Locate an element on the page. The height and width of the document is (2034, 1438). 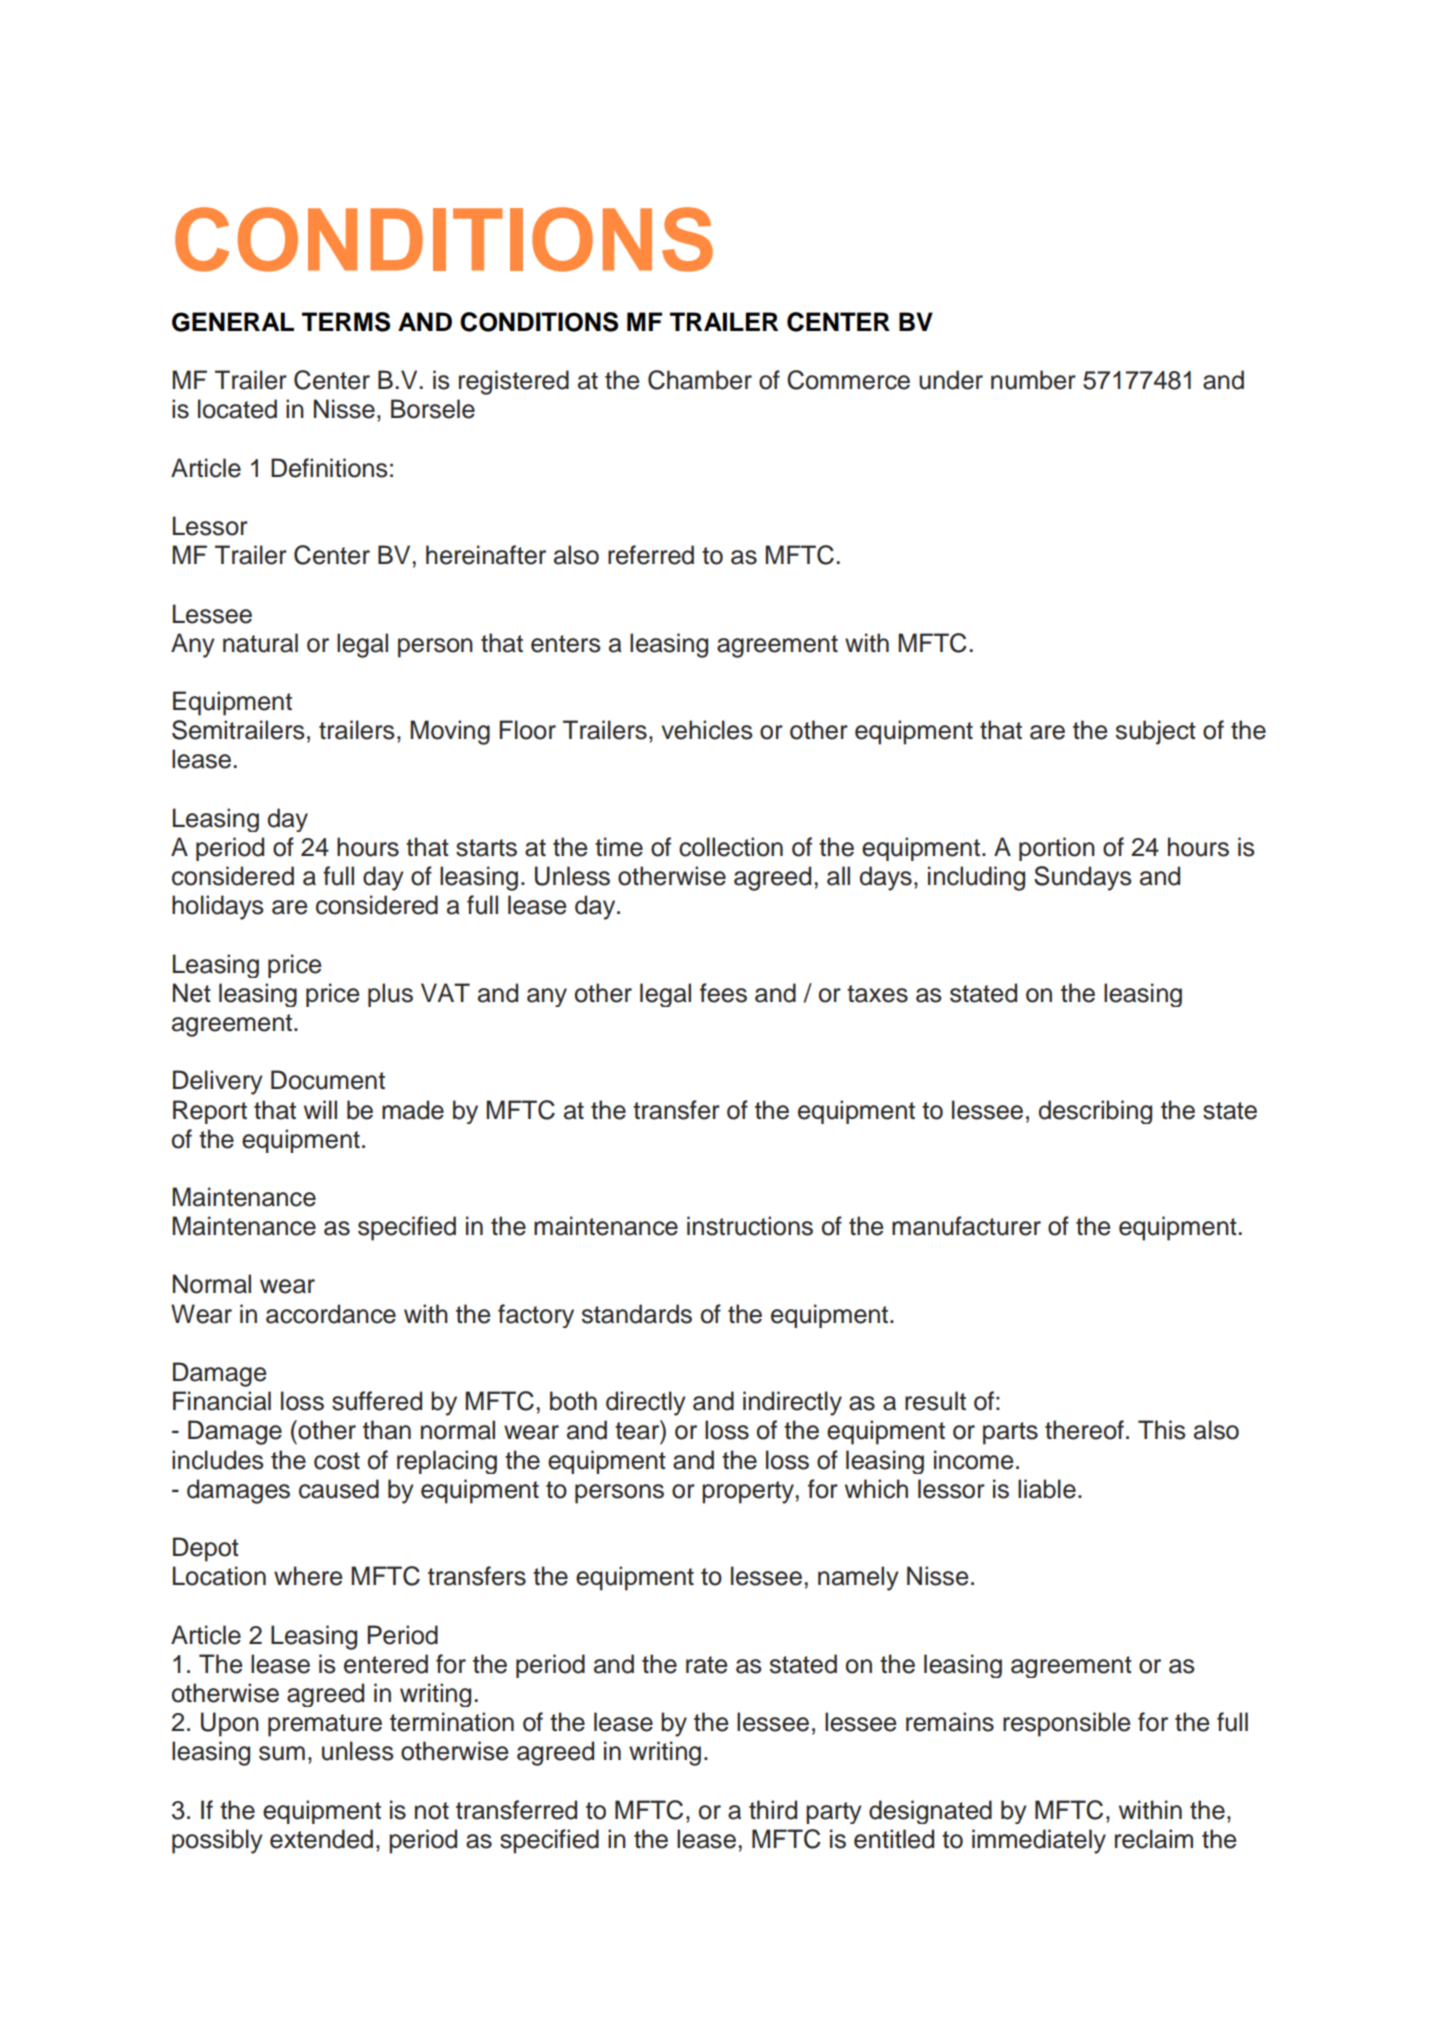
TERMS is located at coordinates (346, 322).
